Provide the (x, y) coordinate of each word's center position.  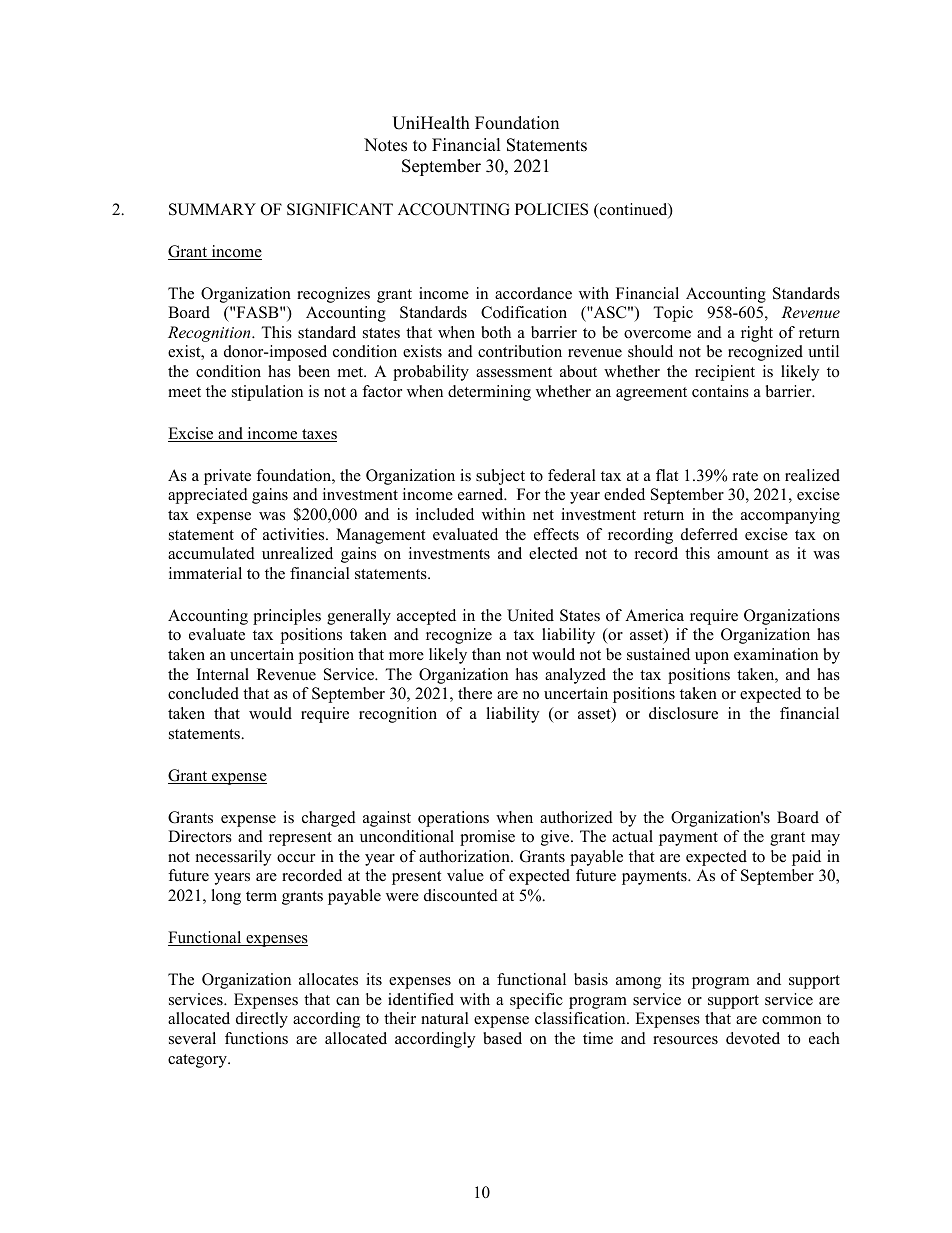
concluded (203, 693)
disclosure (683, 713)
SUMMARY (212, 209)
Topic (673, 314)
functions (256, 1038)
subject (500, 477)
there (475, 693)
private (227, 477)
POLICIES (551, 209)
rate (745, 476)
